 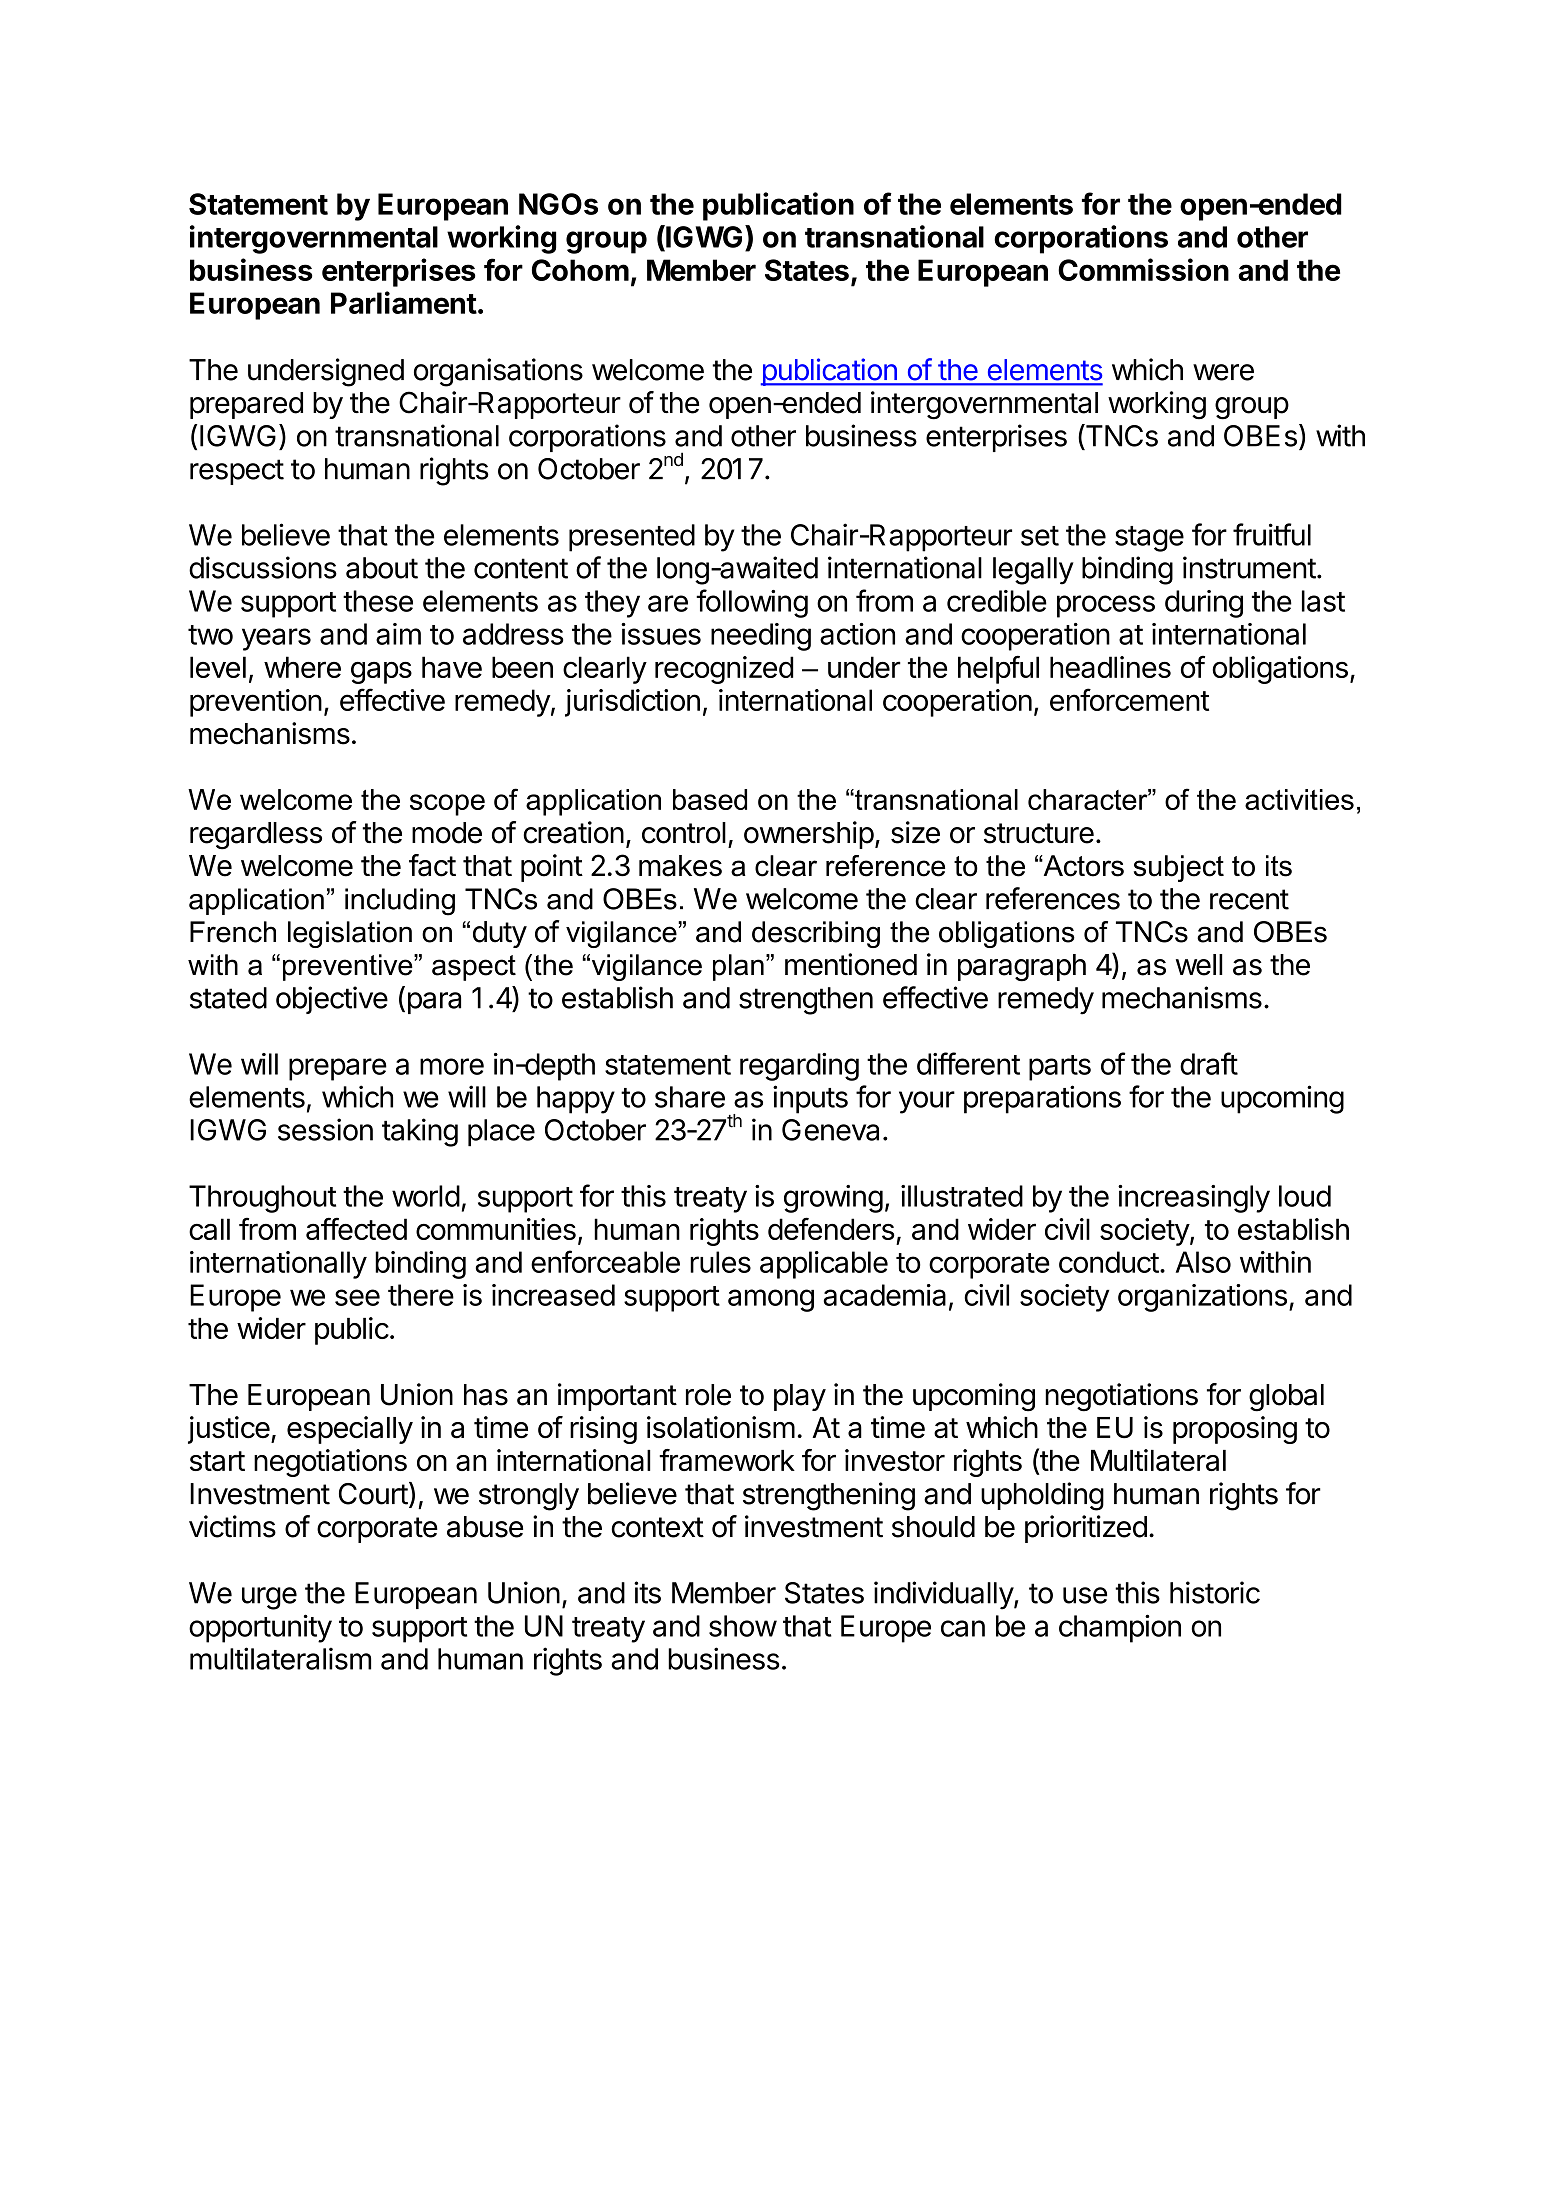 What do you see at coordinates (256, 703) in the image?
I see `prevention` at bounding box center [256, 703].
